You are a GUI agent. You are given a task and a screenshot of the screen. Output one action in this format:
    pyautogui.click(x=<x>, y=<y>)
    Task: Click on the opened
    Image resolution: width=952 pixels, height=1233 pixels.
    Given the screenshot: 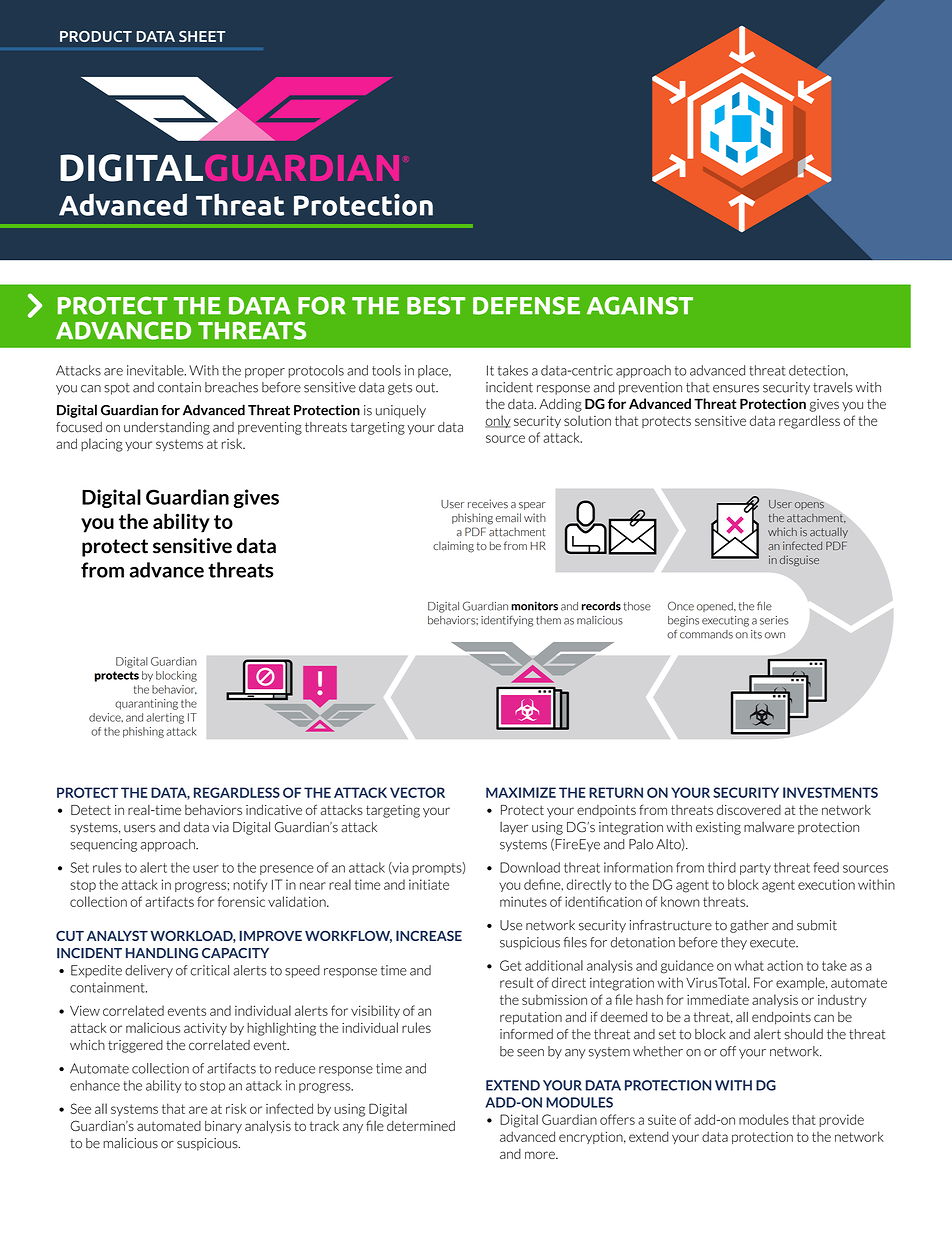 What is the action you would take?
    pyautogui.click(x=716, y=607)
